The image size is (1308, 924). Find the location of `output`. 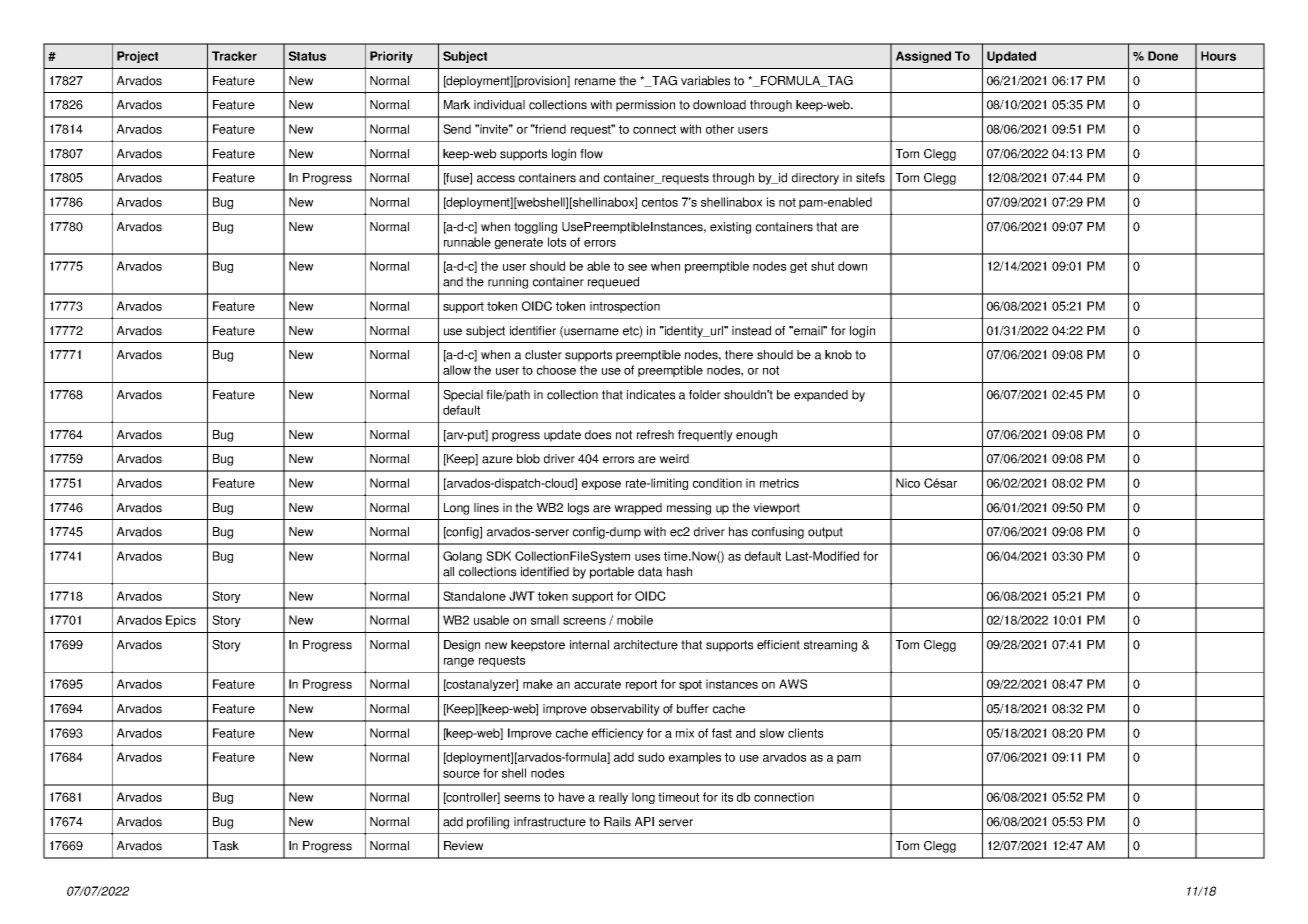

output is located at coordinates (825, 533).
